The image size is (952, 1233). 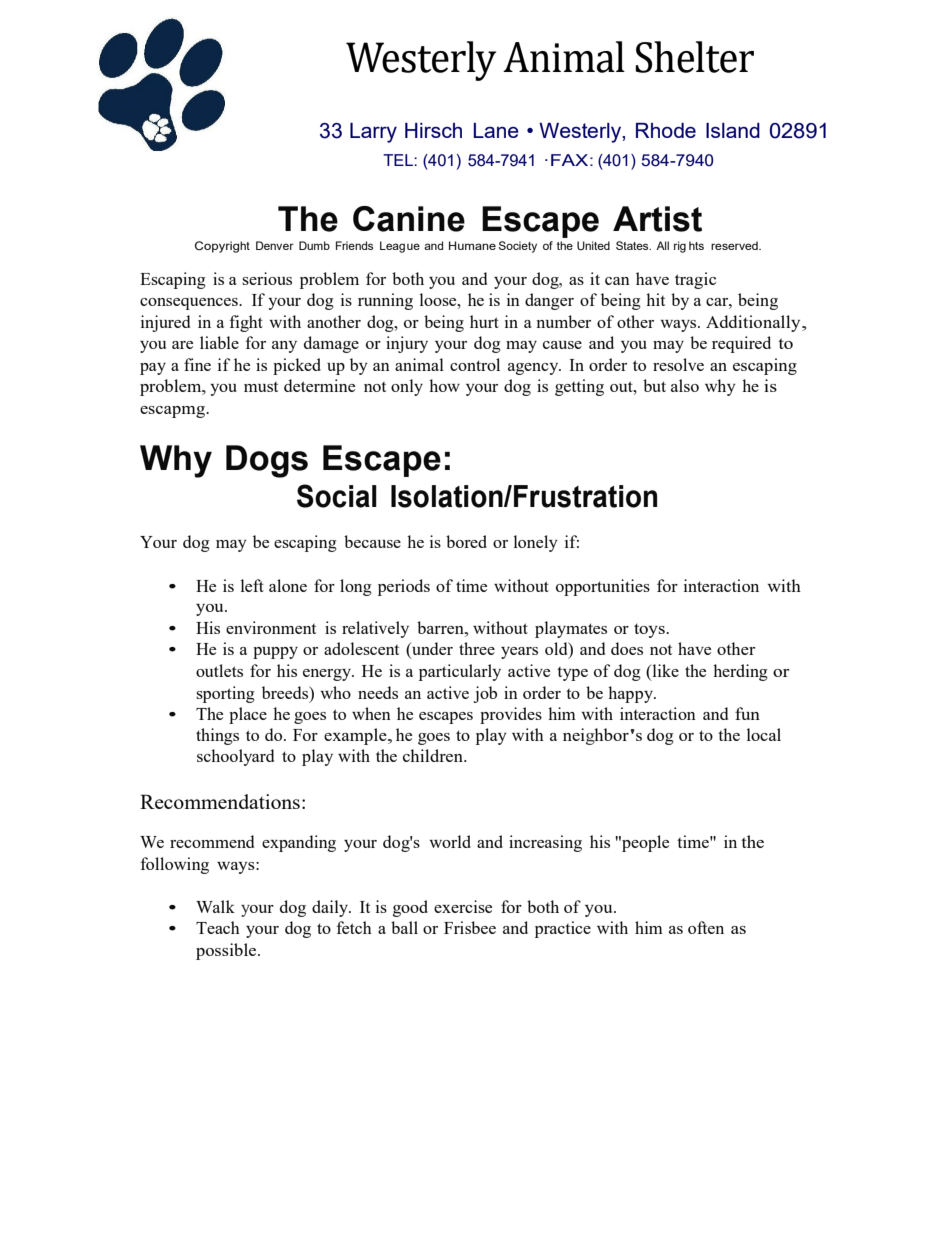 What do you see at coordinates (475, 364) in the screenshot?
I see `control` at bounding box center [475, 364].
